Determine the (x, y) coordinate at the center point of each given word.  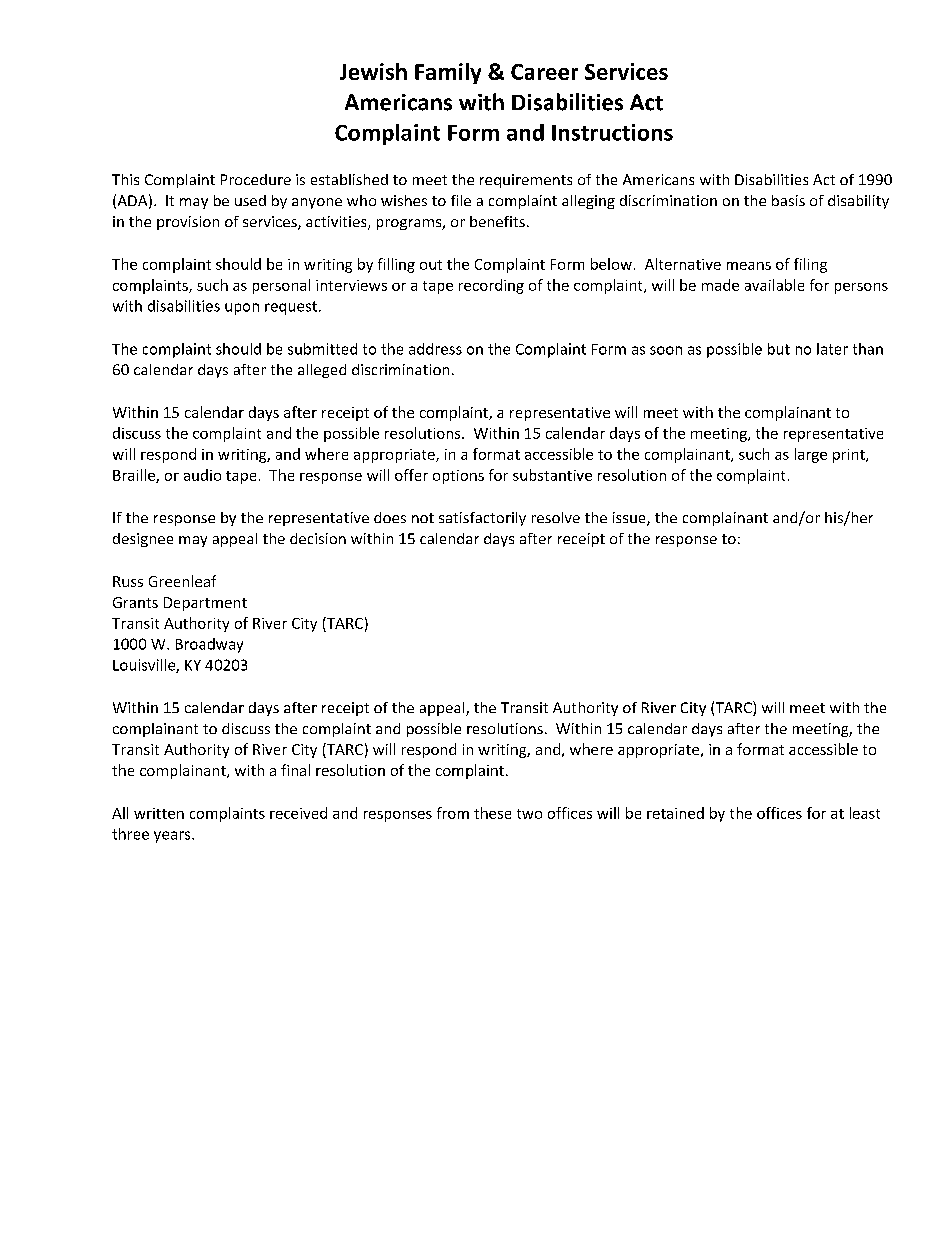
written (159, 813)
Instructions (612, 132)
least (865, 813)
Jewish (373, 71)
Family (448, 73)
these (492, 813)
